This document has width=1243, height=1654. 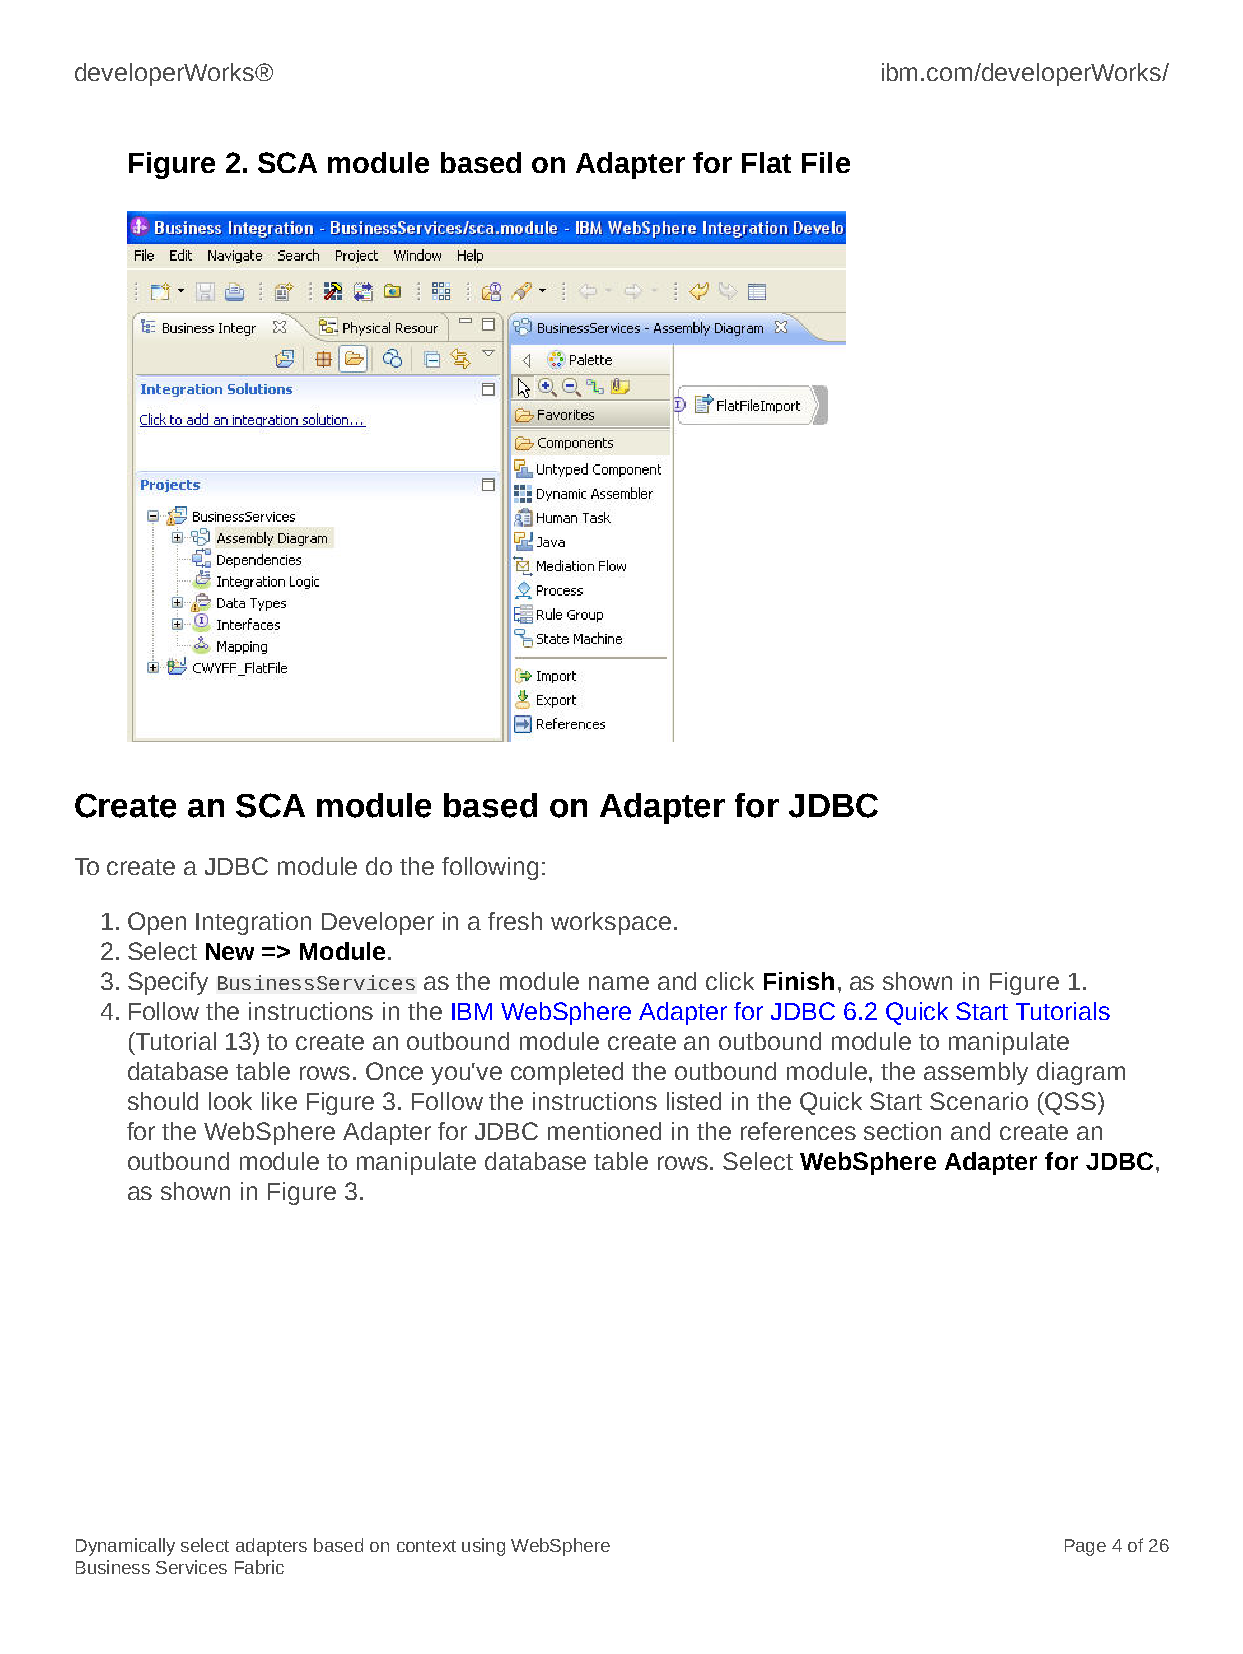 I want to click on Flat, so click(x=766, y=162).
